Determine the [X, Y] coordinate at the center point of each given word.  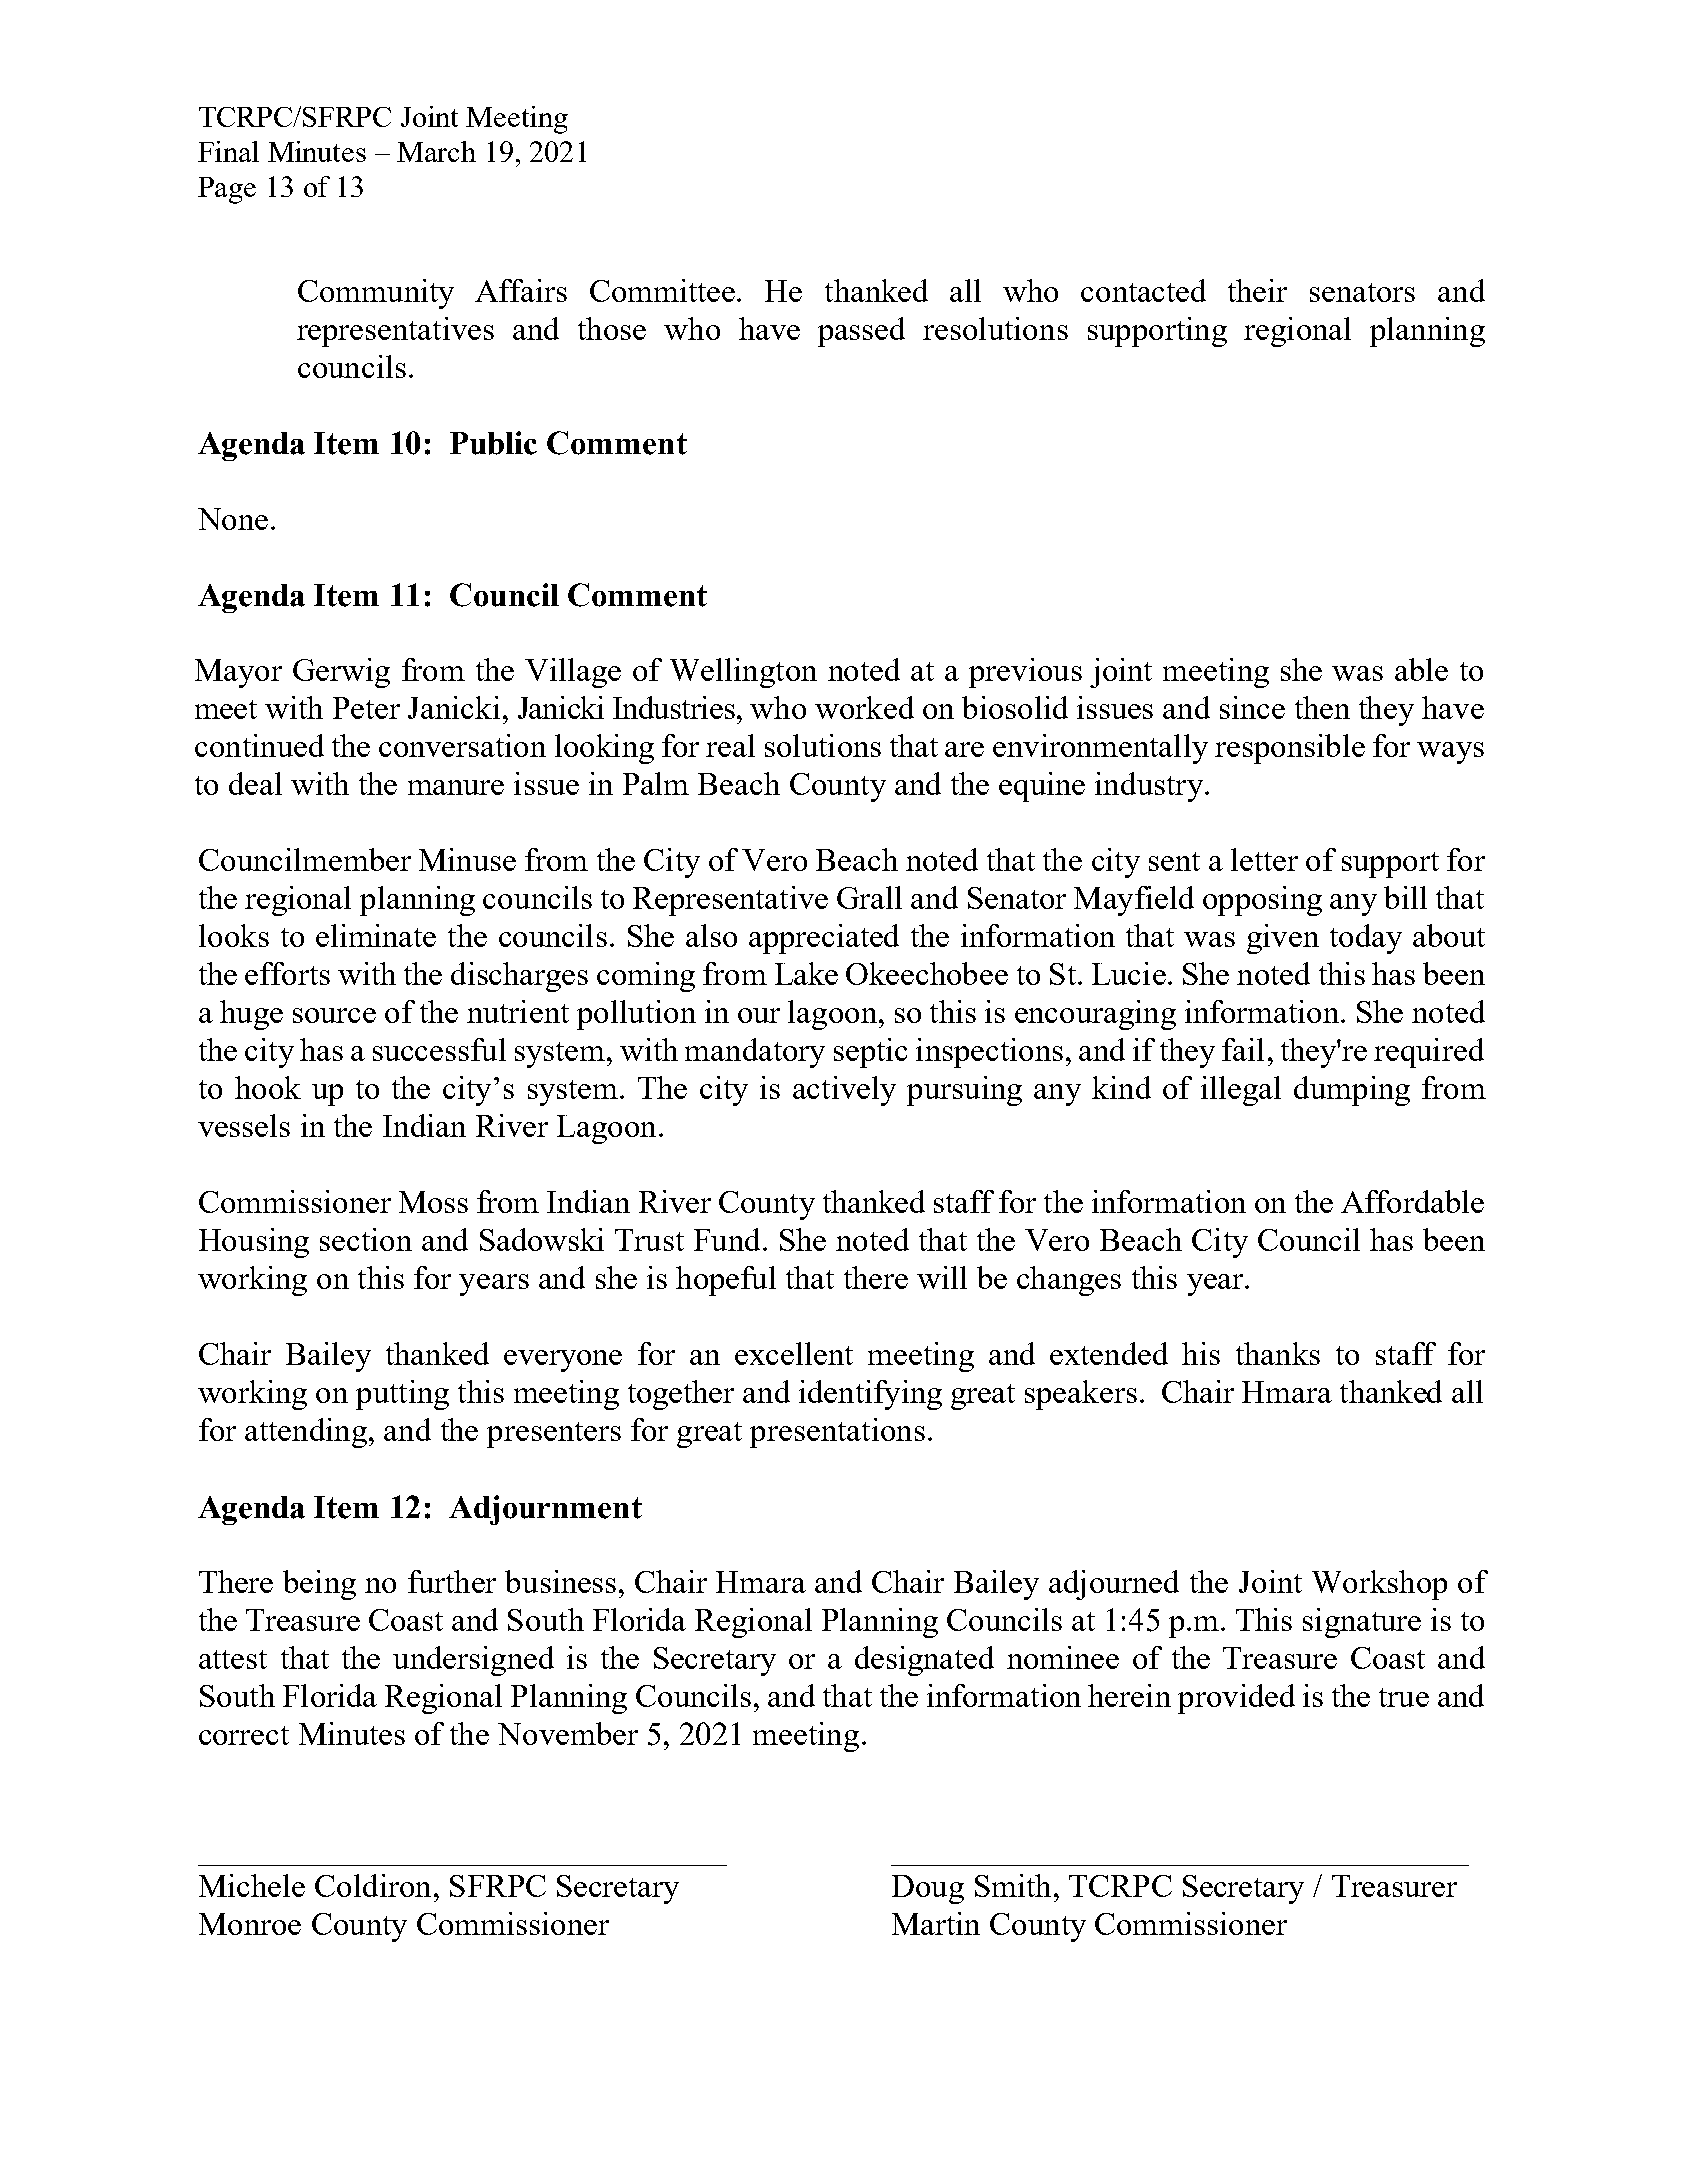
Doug [928, 1889]
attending [306, 1433]
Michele [252, 1885]
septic [870, 1053]
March [436, 151]
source [334, 1015]
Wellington [743, 673]
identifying [870, 1395]
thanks [1278, 1353]
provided [1236, 1699]
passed [861, 332]
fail [1243, 1049]
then [1322, 707]
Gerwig [341, 673]
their [1257, 290]
